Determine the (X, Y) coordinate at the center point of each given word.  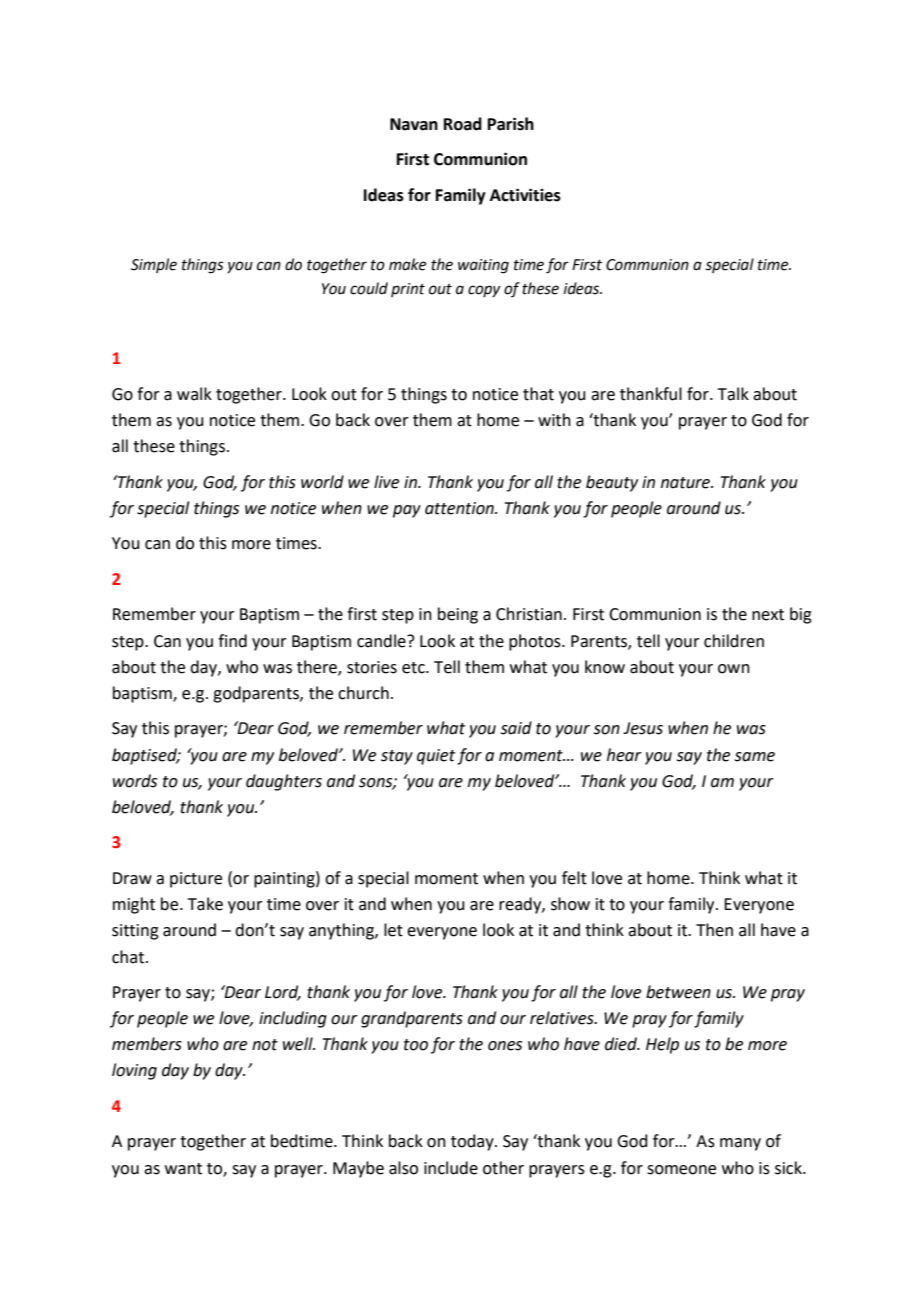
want (183, 1169)
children (734, 641)
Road (463, 124)
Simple (154, 265)
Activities (525, 195)
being (458, 615)
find (232, 641)
